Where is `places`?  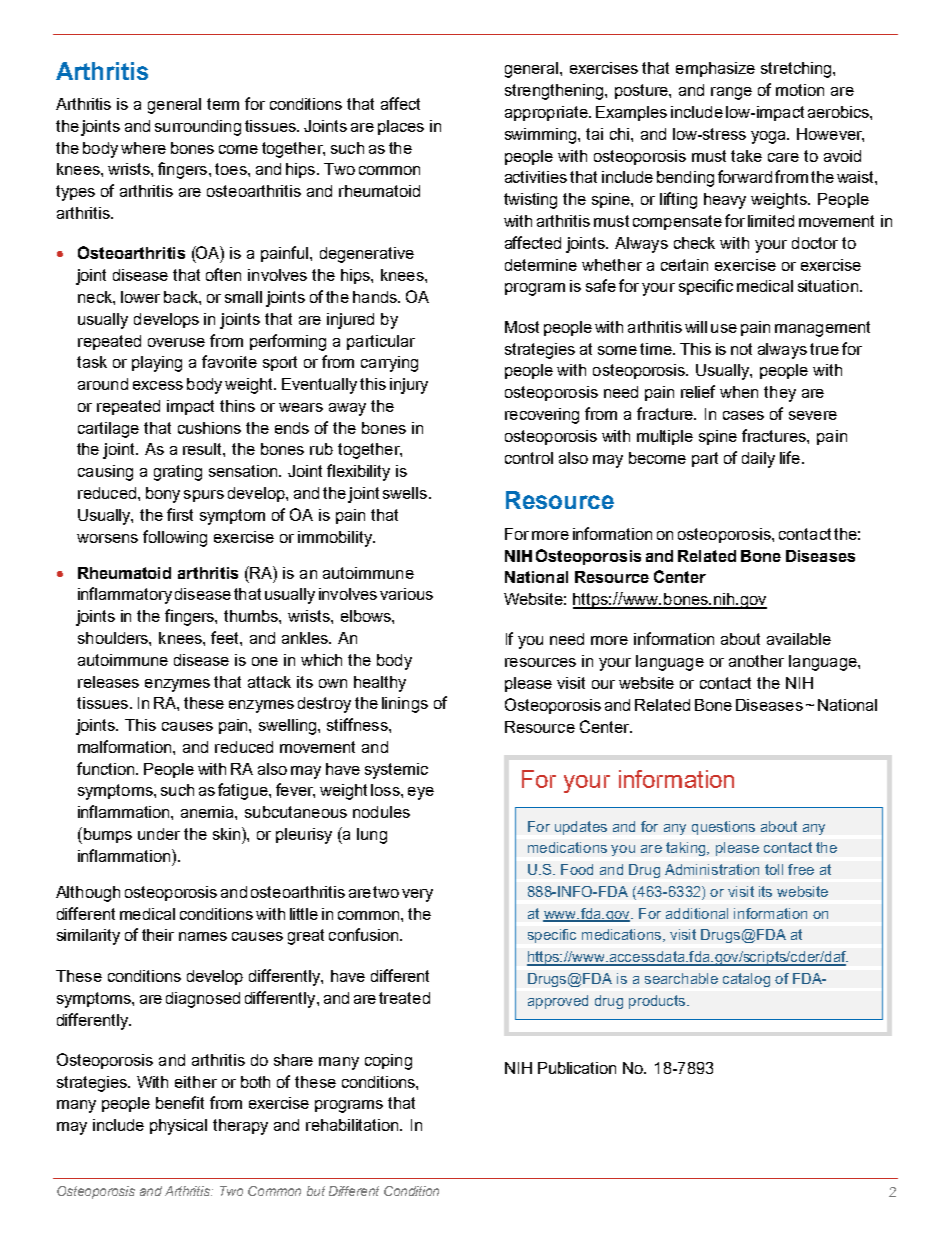 places is located at coordinates (401, 127).
